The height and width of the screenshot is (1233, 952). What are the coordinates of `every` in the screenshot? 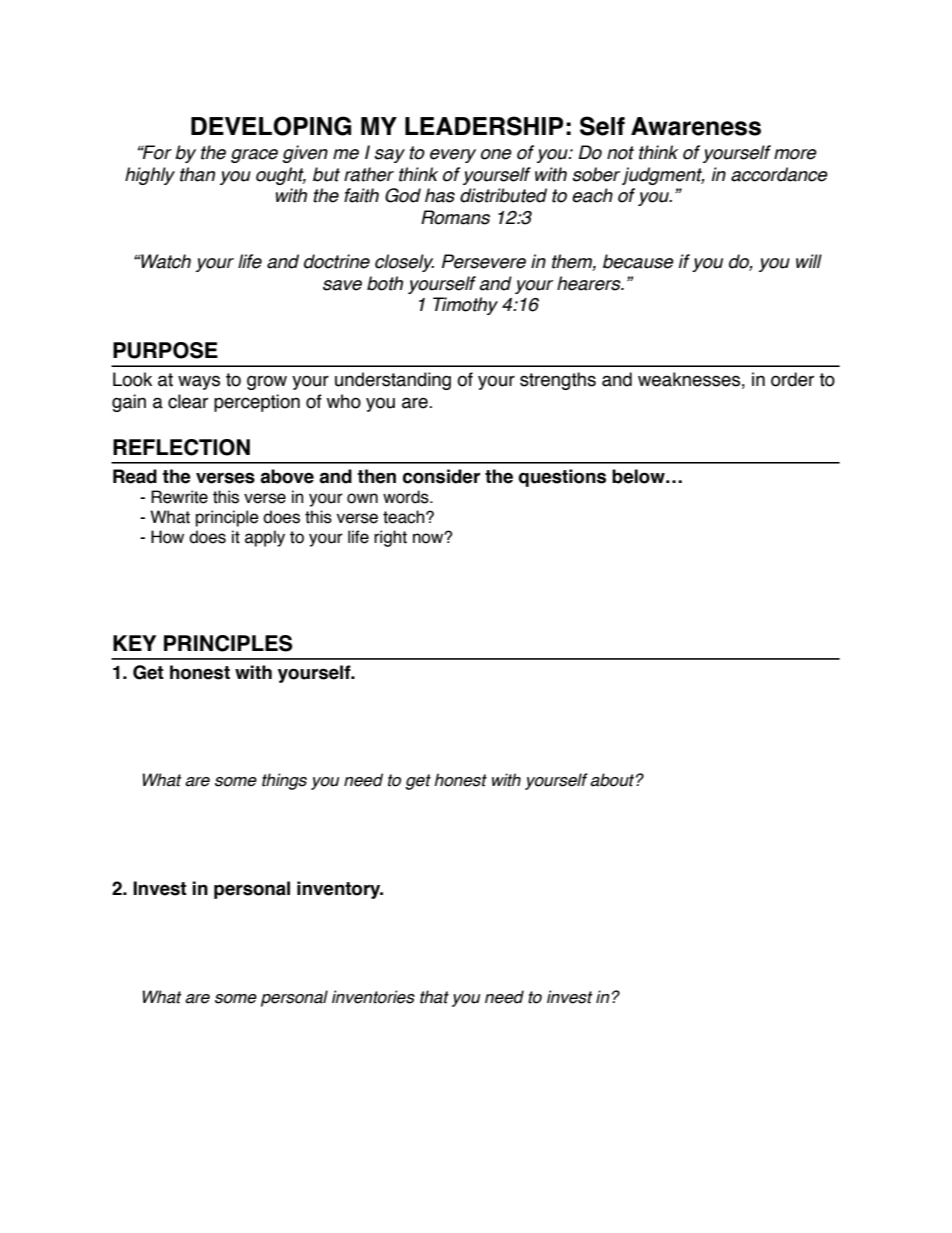 It's located at (453, 156).
